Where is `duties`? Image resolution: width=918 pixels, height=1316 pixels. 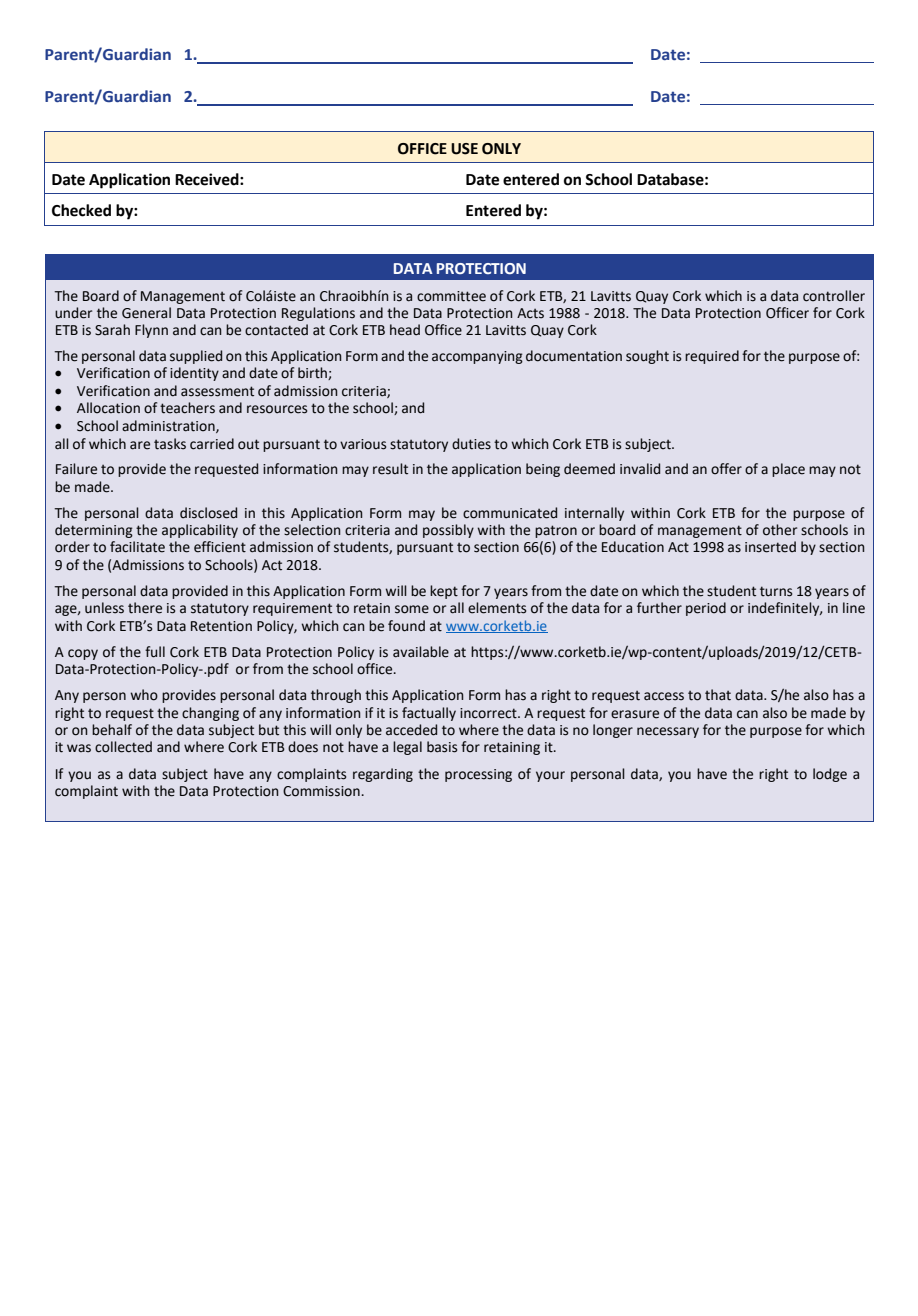 duties is located at coordinates (471, 444).
